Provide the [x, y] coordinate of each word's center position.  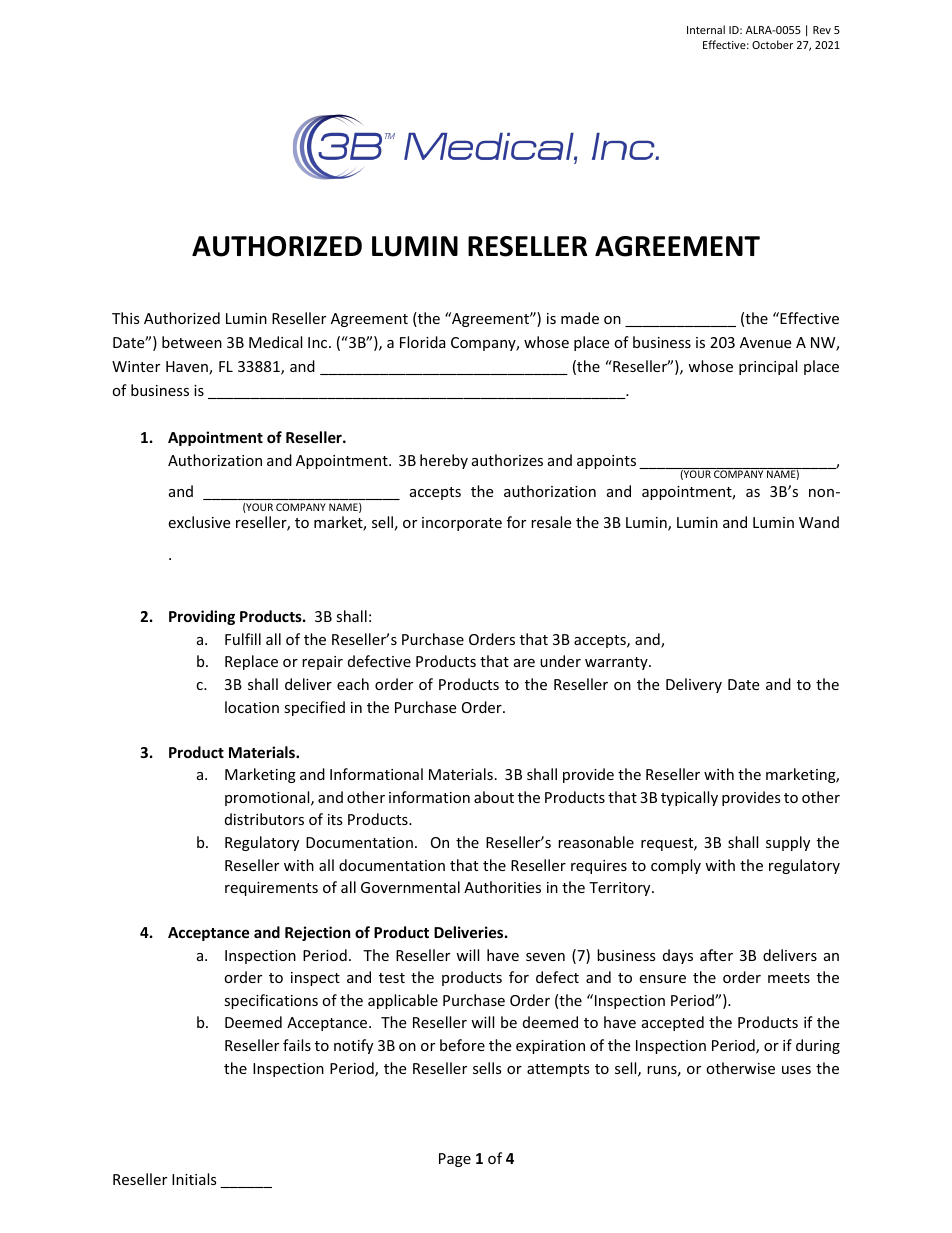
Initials [194, 1179]
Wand [819, 522]
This [126, 318]
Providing [202, 617]
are [524, 663]
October [772, 44]
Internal [706, 29]
